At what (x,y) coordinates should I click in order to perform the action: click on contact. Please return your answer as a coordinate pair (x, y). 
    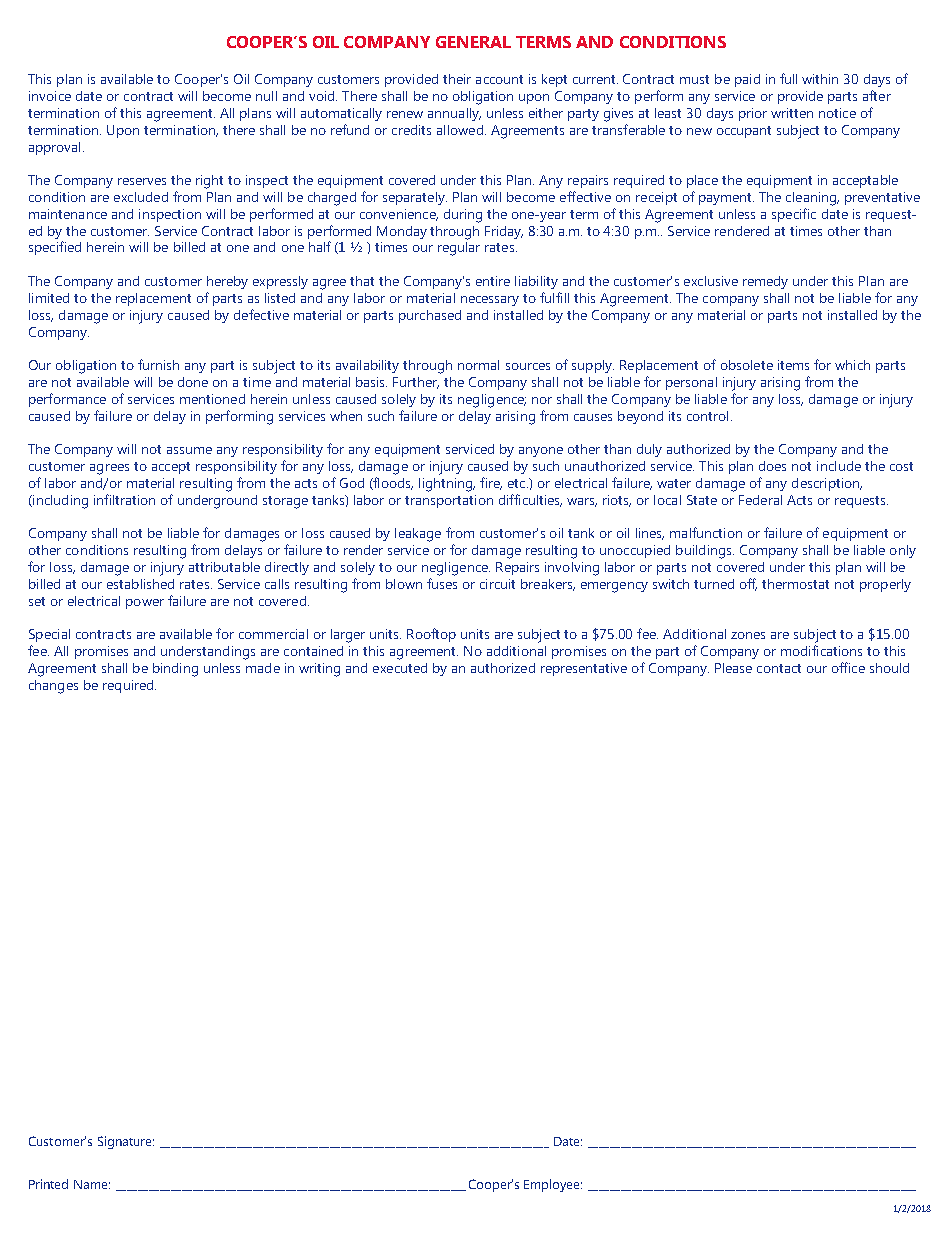
    Looking at the image, I should click on (779, 668).
